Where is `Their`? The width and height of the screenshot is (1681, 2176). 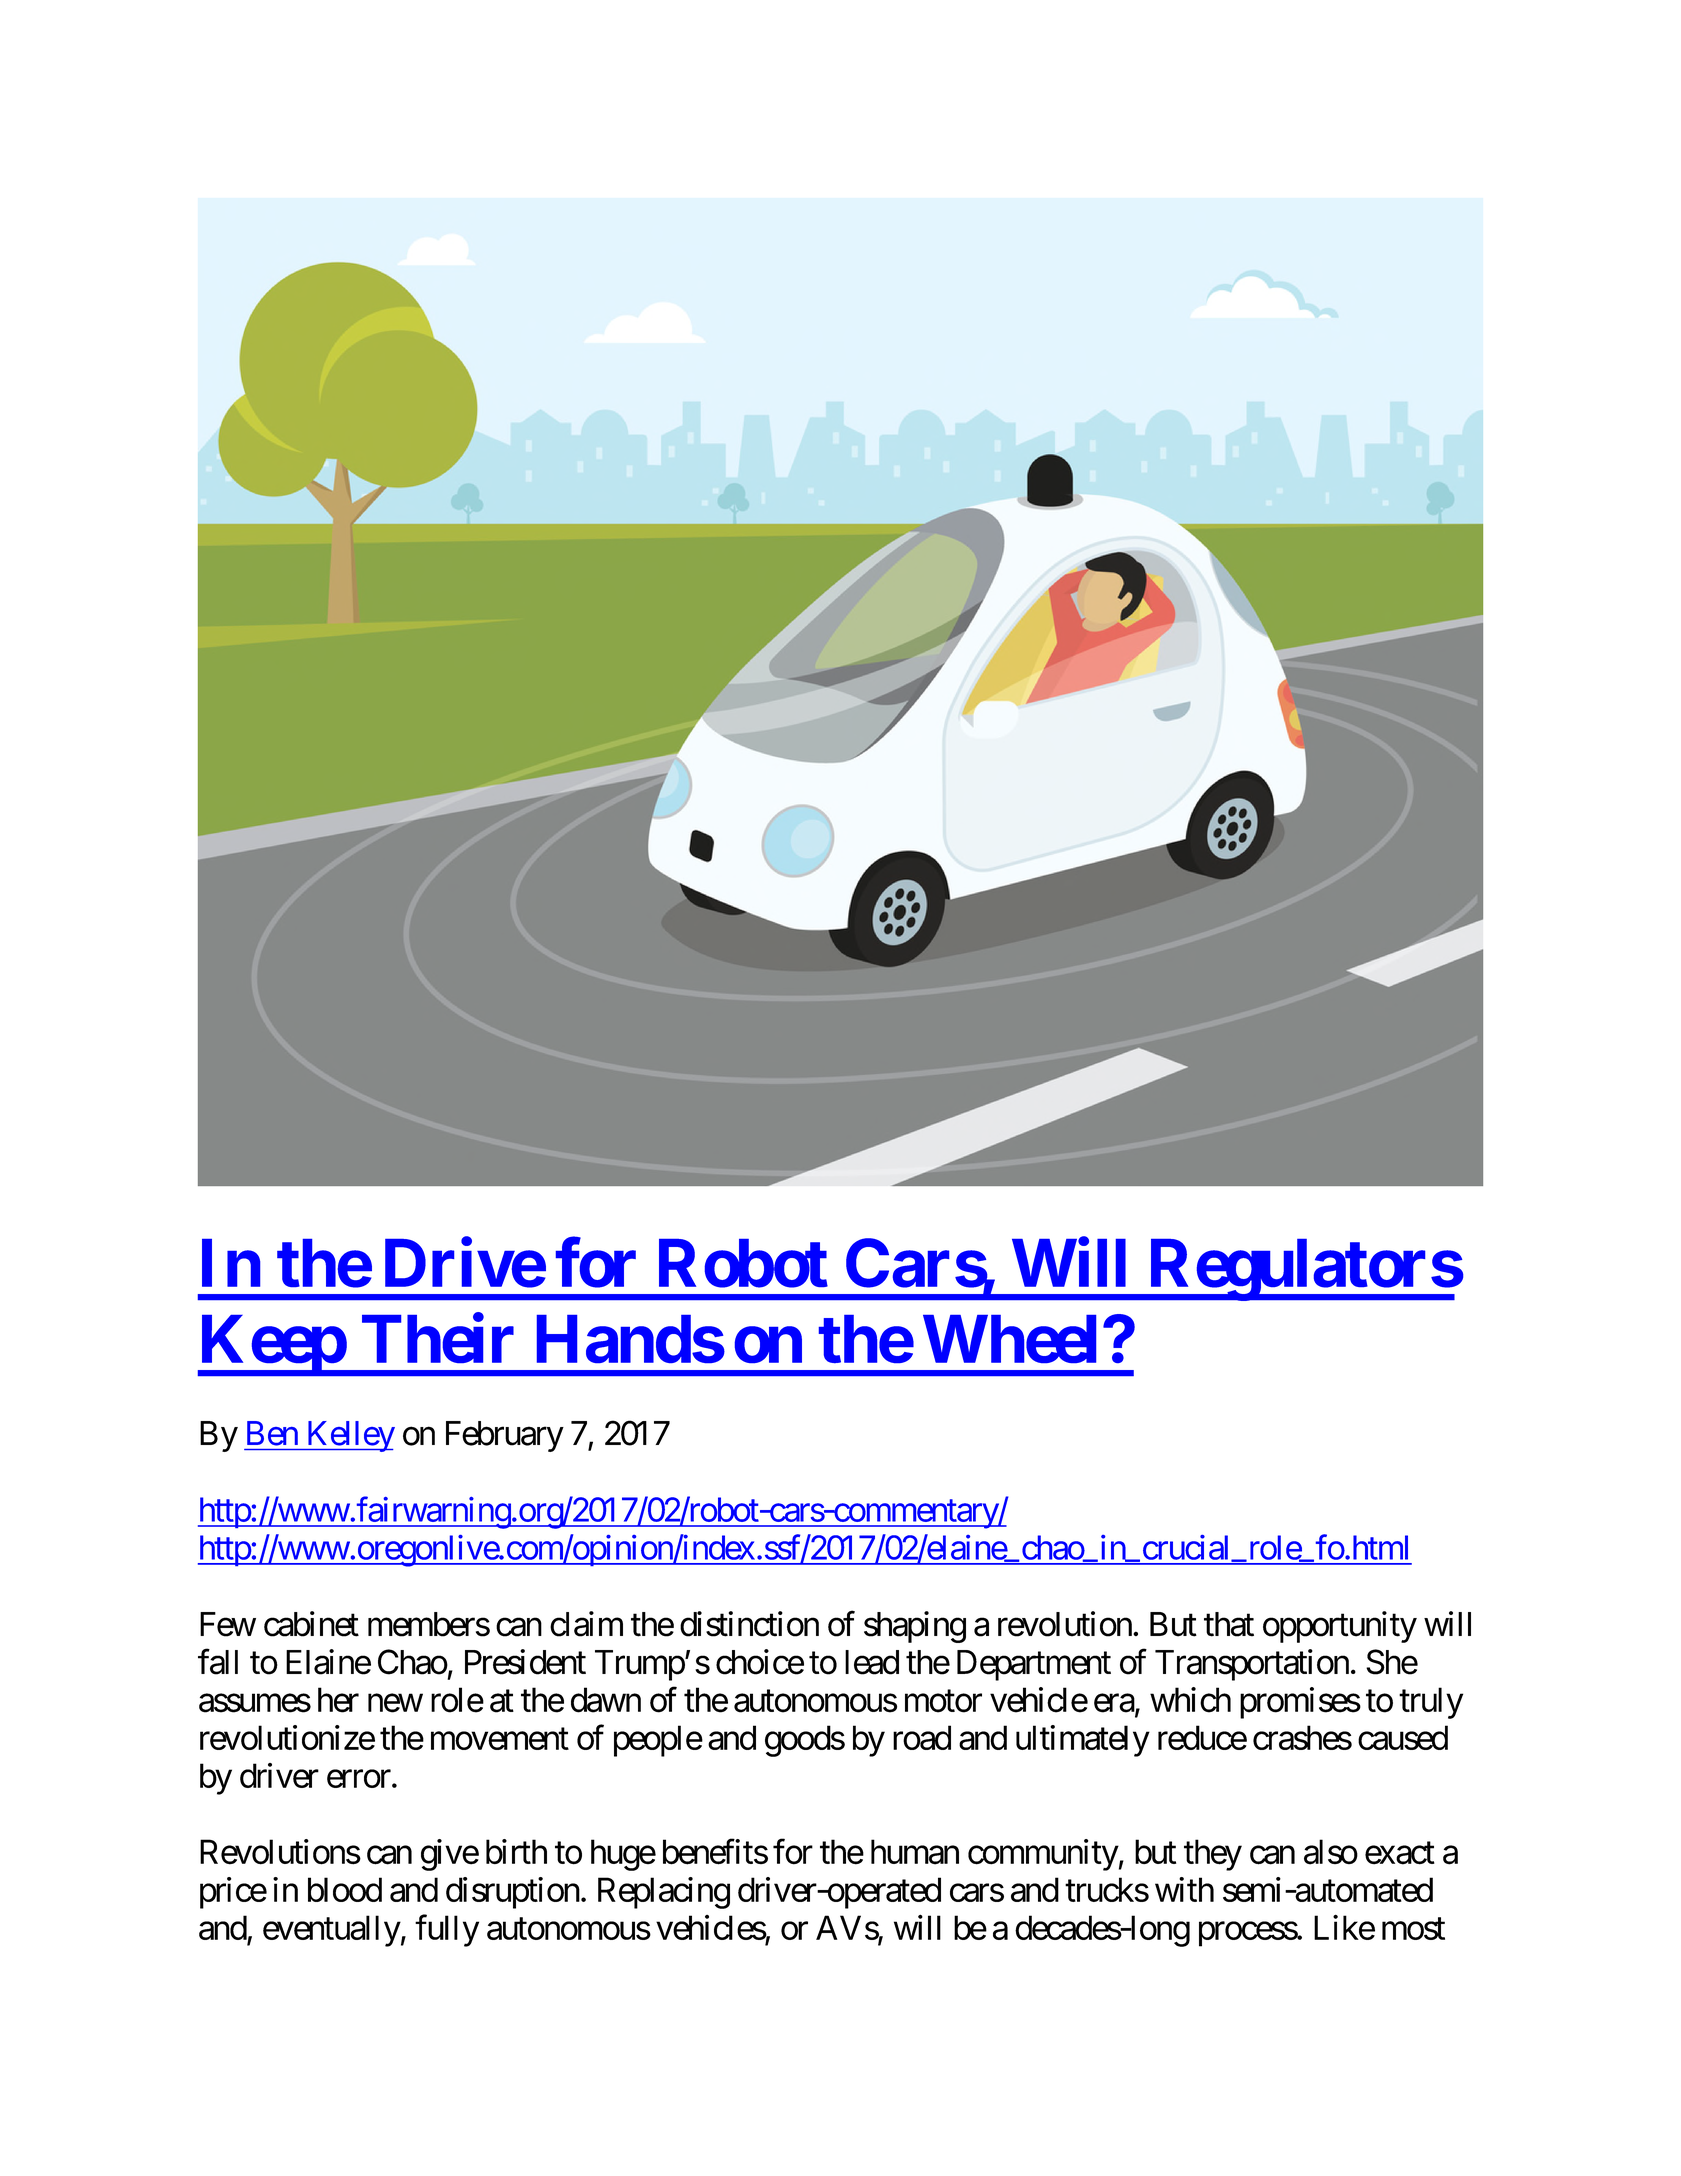
Their is located at coordinates (438, 1339).
